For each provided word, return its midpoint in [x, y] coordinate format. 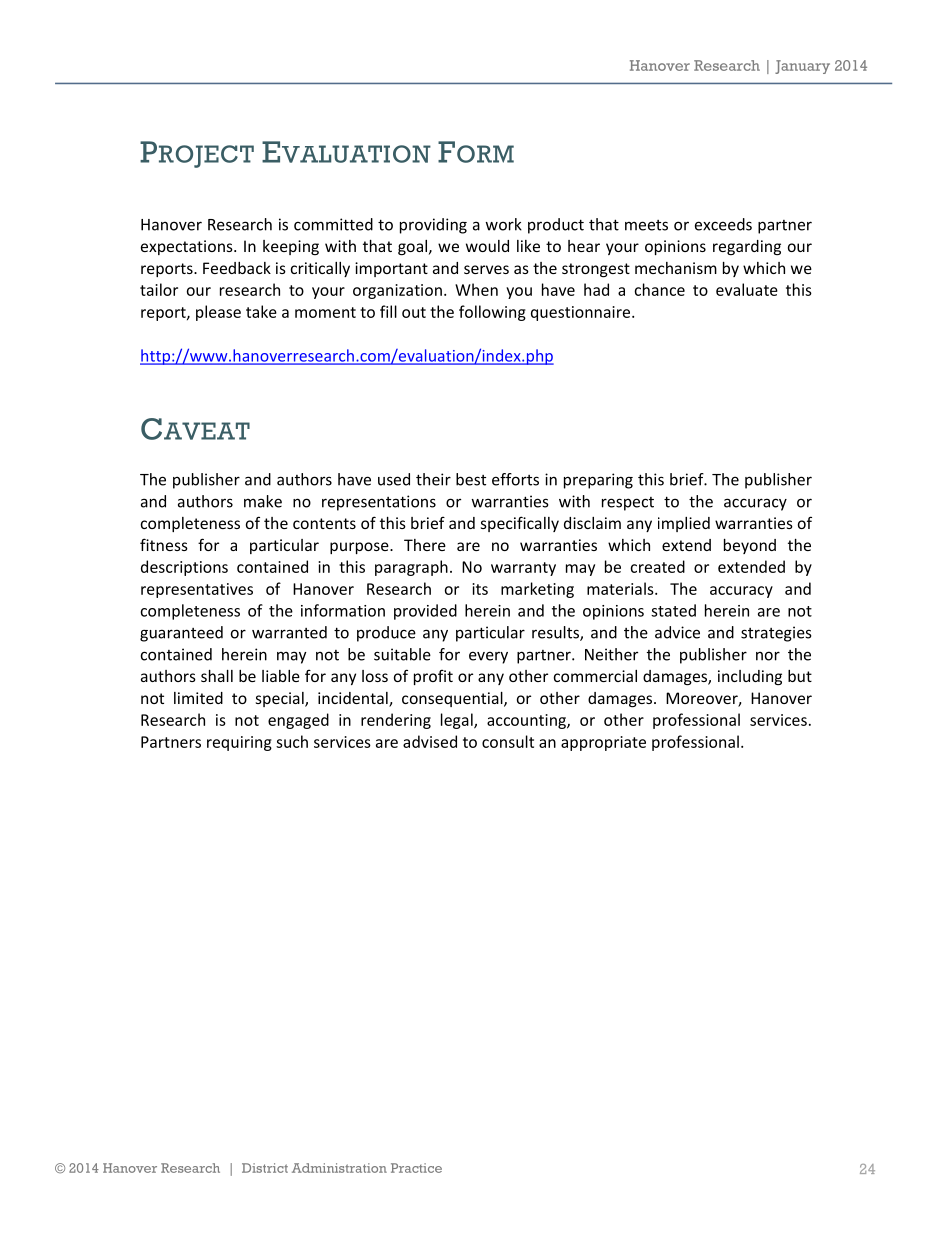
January [802, 67]
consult [508, 741]
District [265, 1168]
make [263, 501]
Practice [416, 1168]
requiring [239, 743]
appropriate [603, 743]
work [504, 224]
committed [333, 224]
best [471, 479]
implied [684, 524]
